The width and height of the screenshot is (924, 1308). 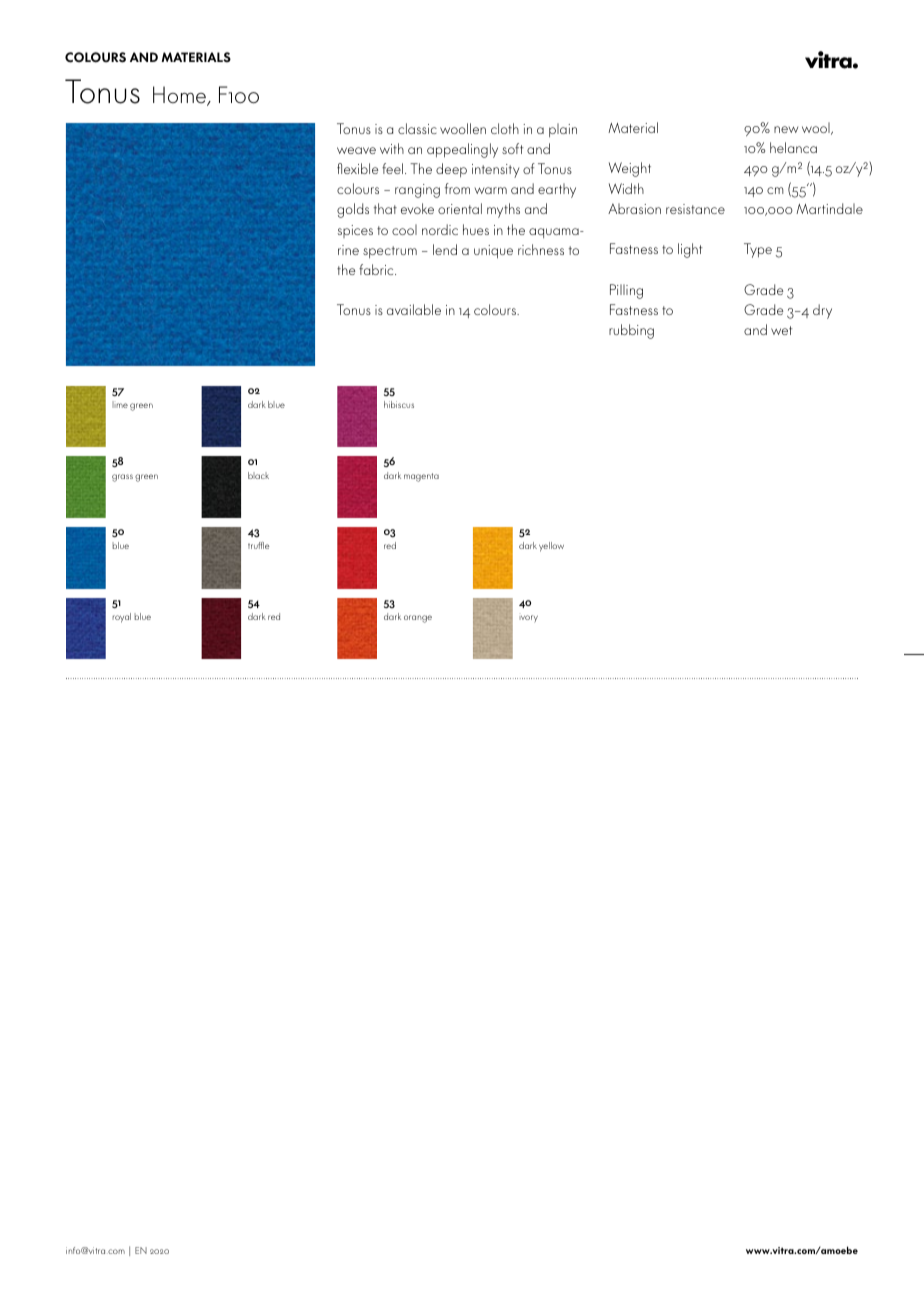 What do you see at coordinates (121, 618) in the screenshot?
I see `royal` at bounding box center [121, 618].
